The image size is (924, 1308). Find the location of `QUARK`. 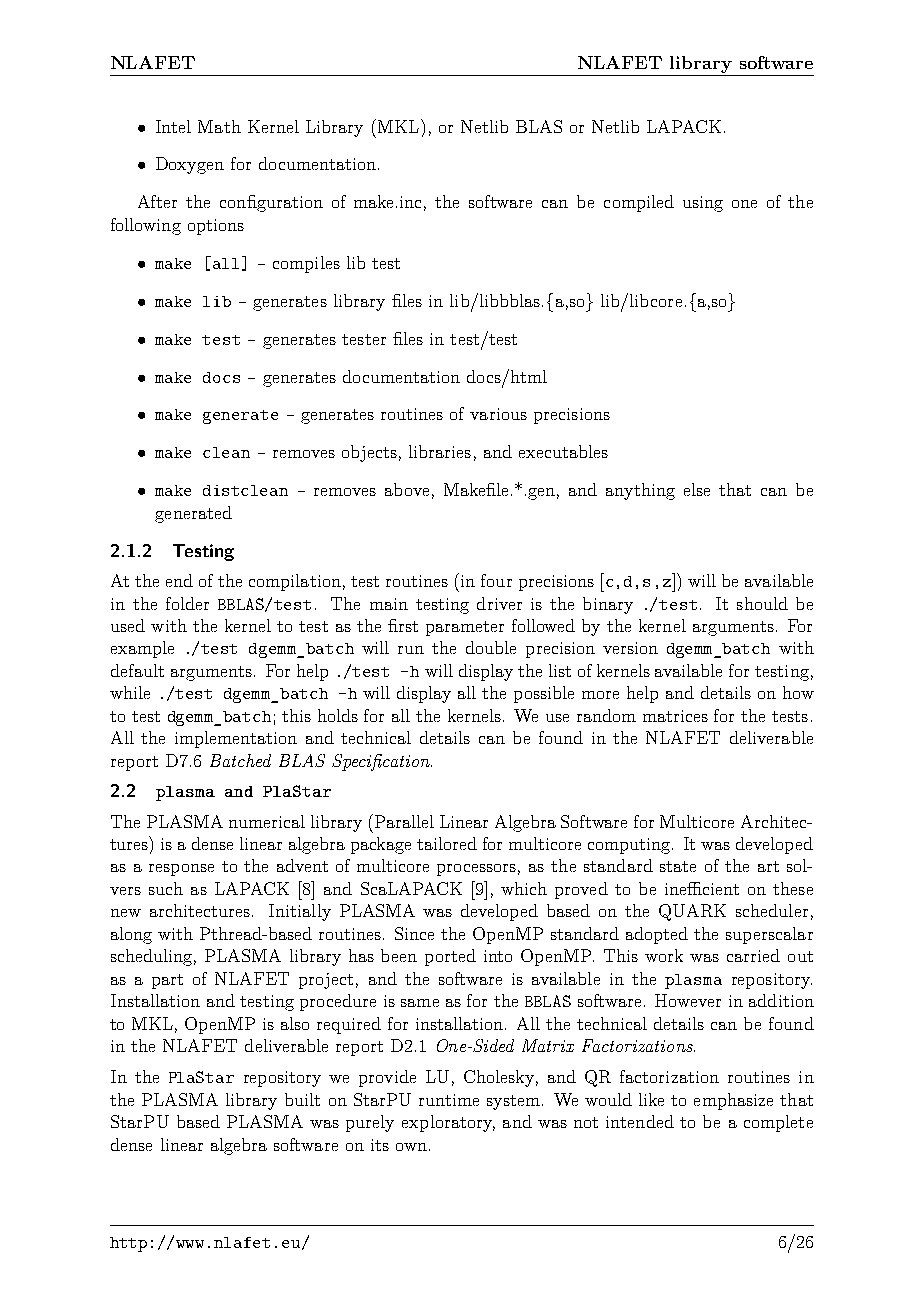

QUARK is located at coordinates (692, 912).
